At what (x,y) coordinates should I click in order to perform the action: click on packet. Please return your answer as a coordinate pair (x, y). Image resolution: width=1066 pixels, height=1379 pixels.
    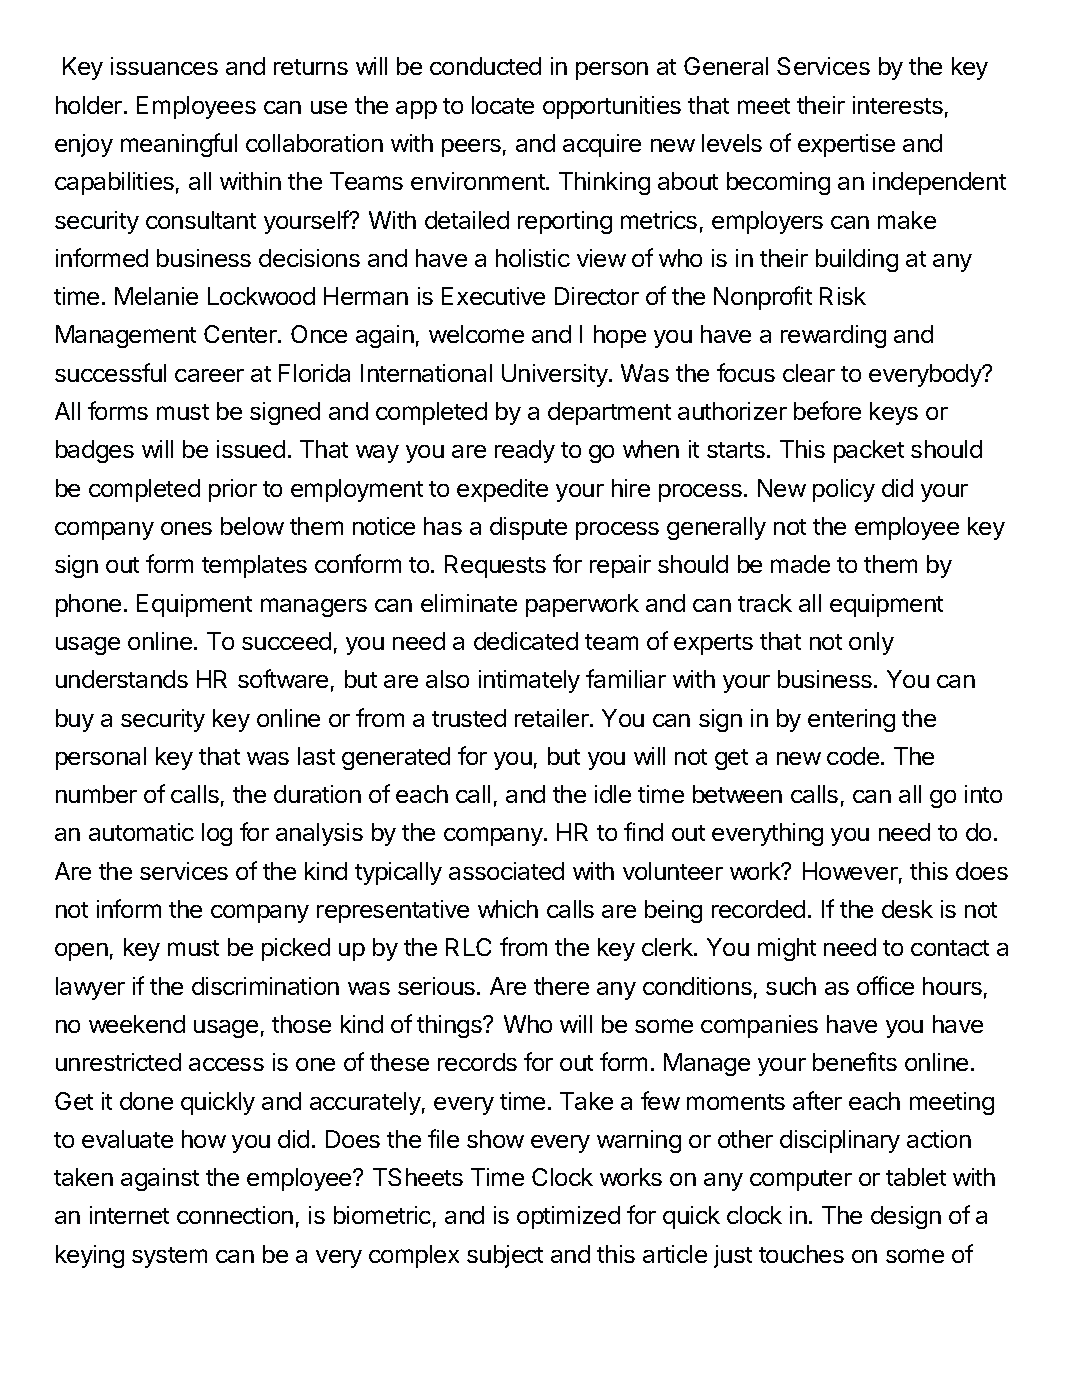
    Looking at the image, I should click on (869, 451).
